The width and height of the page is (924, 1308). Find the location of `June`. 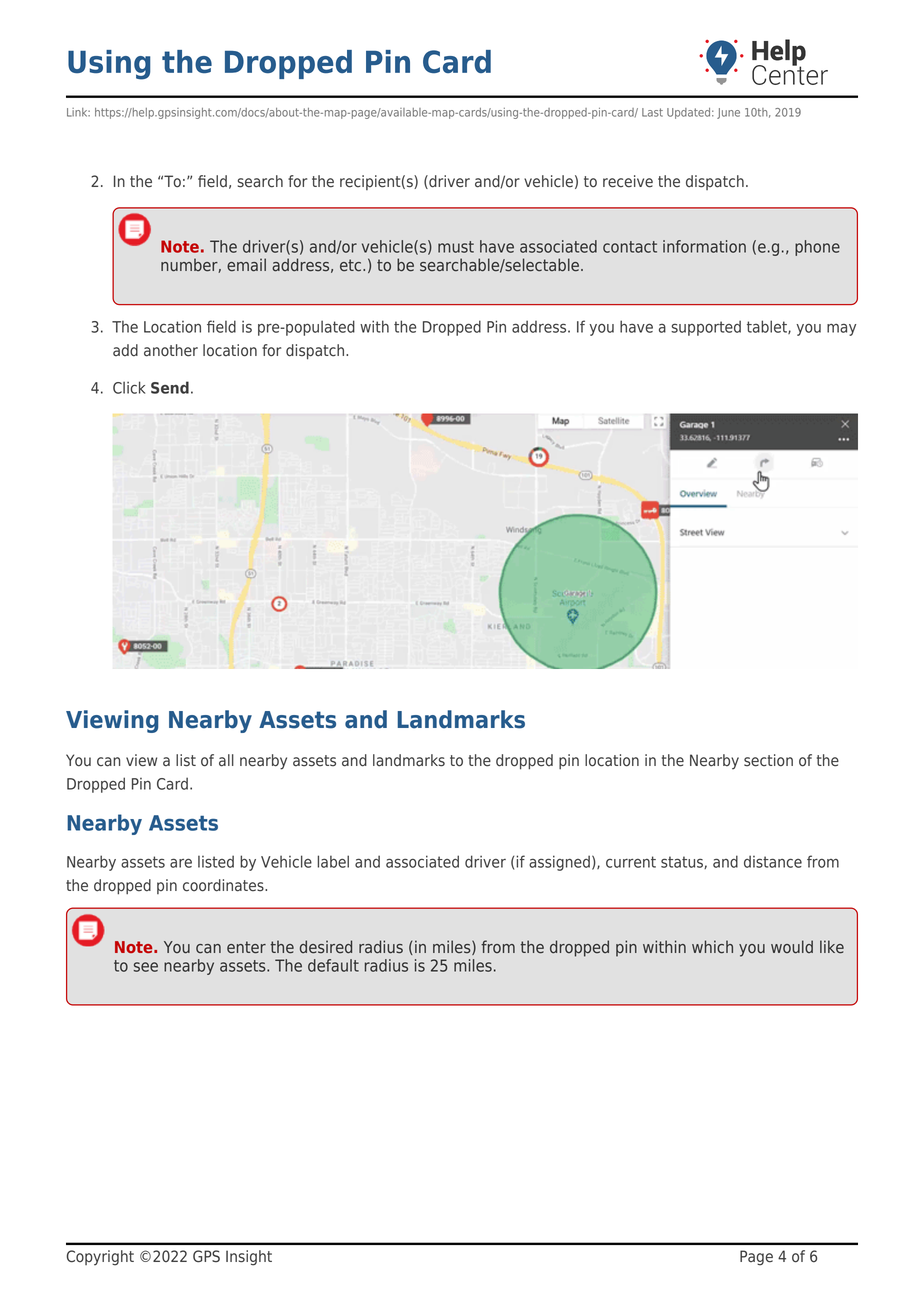

June is located at coordinates (728, 113).
